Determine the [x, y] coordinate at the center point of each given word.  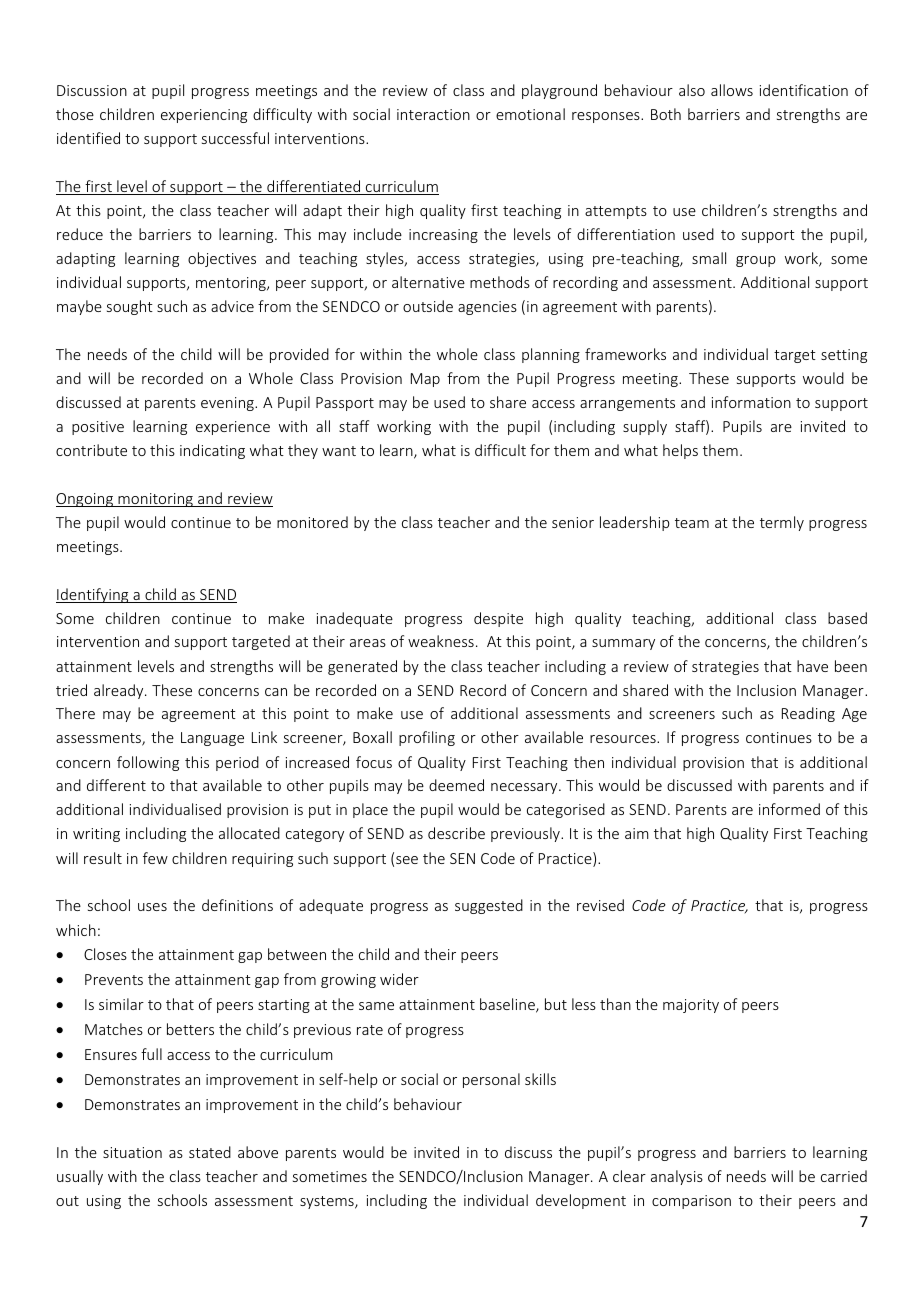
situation [132, 1152]
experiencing [204, 116]
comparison [691, 1202]
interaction [433, 114]
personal [491, 1080]
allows [732, 90]
